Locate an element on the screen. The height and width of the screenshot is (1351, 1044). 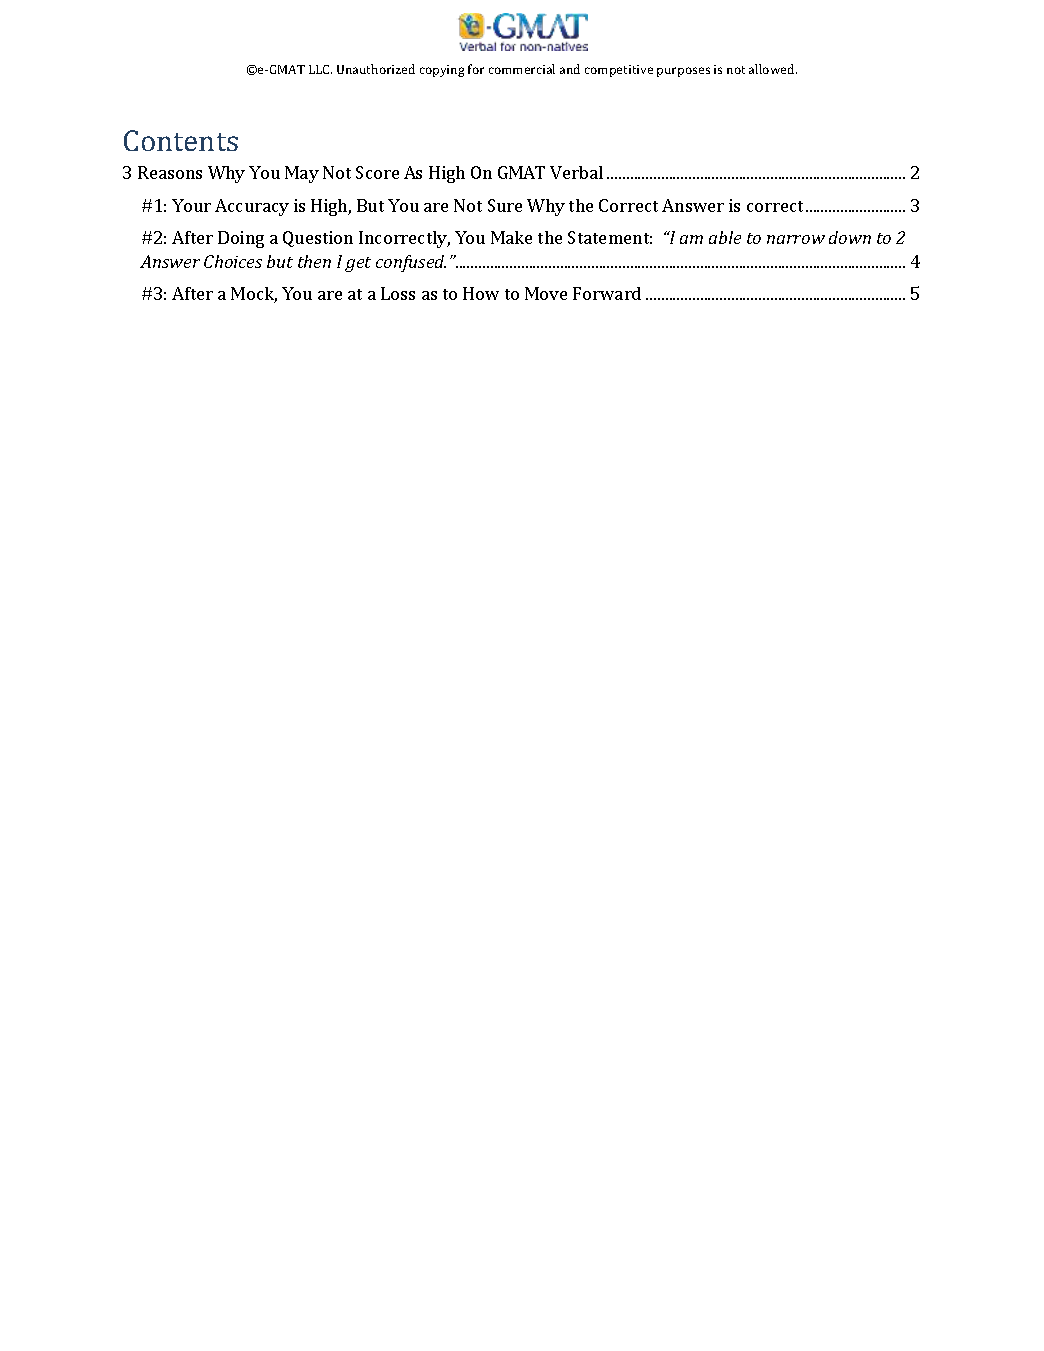
Accuracy is located at coordinates (252, 207).
